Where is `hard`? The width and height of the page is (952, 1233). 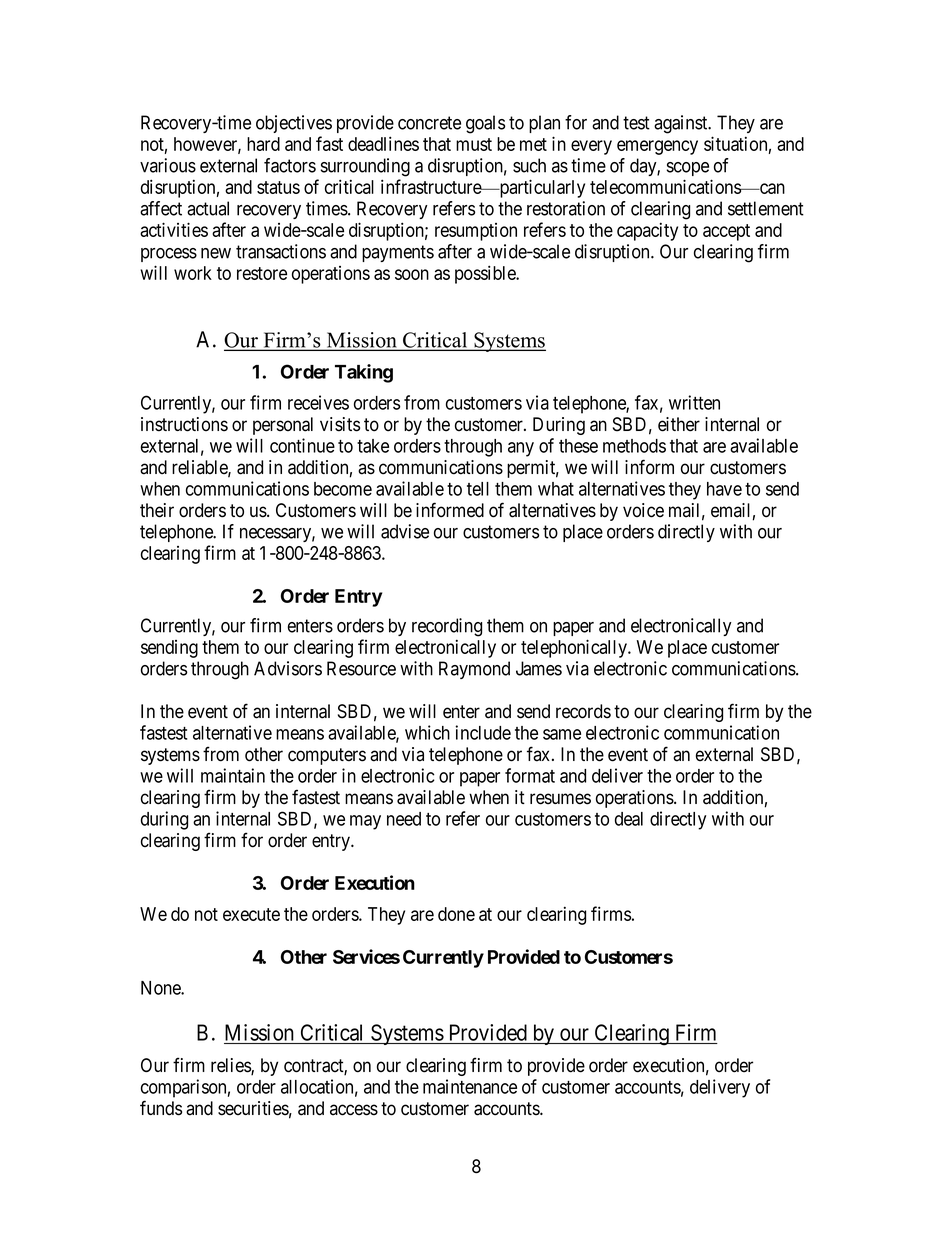 hard is located at coordinates (263, 144).
